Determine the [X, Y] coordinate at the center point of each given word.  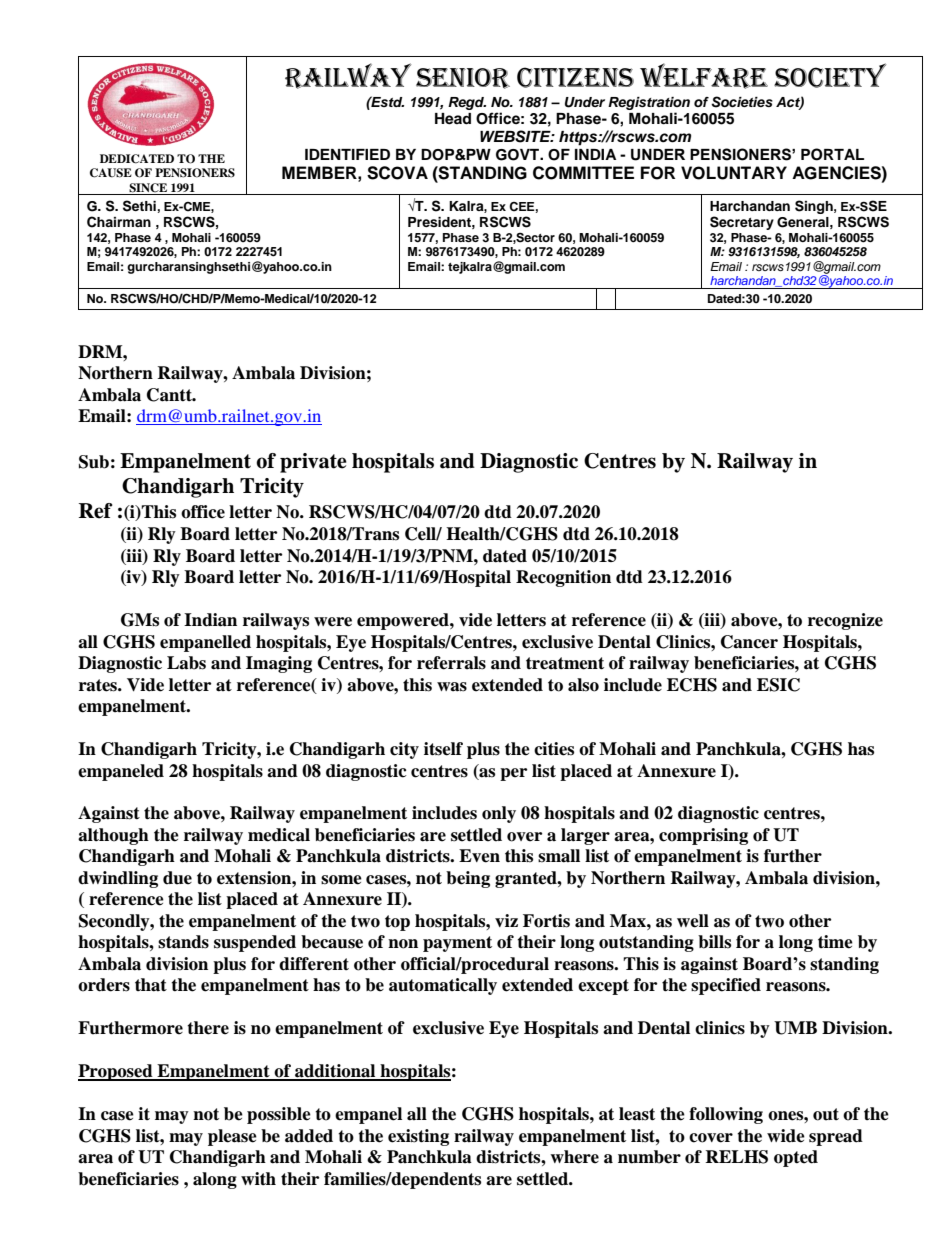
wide [786, 1136]
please [232, 1137]
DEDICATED [137, 159]
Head [453, 119]
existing [418, 1137]
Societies [742, 102]
